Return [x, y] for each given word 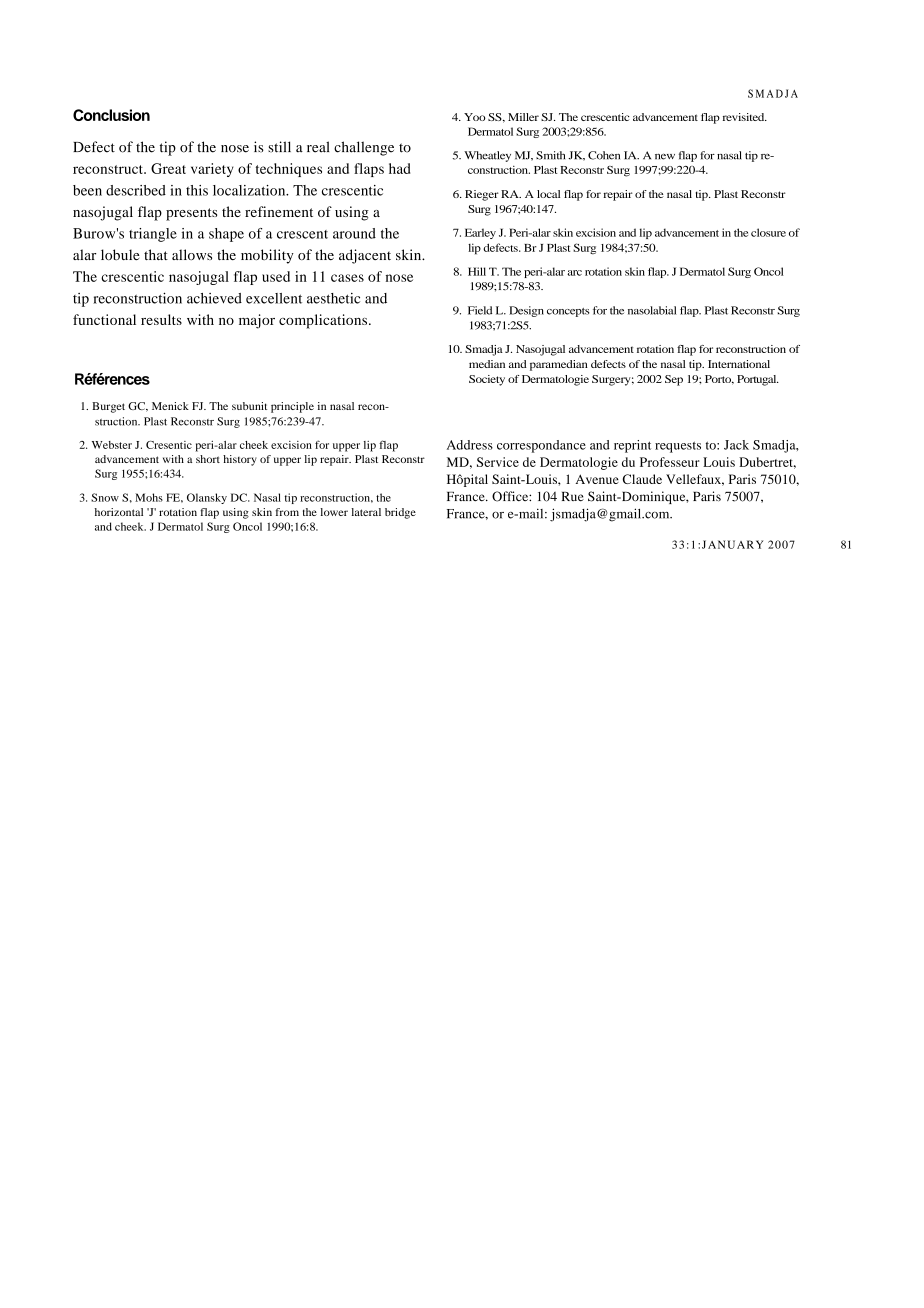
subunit [249, 406]
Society [487, 380]
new [665, 157]
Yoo [475, 117]
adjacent [365, 256]
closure [768, 232]
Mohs [149, 497]
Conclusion [111, 115]
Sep [674, 380]
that [156, 254]
